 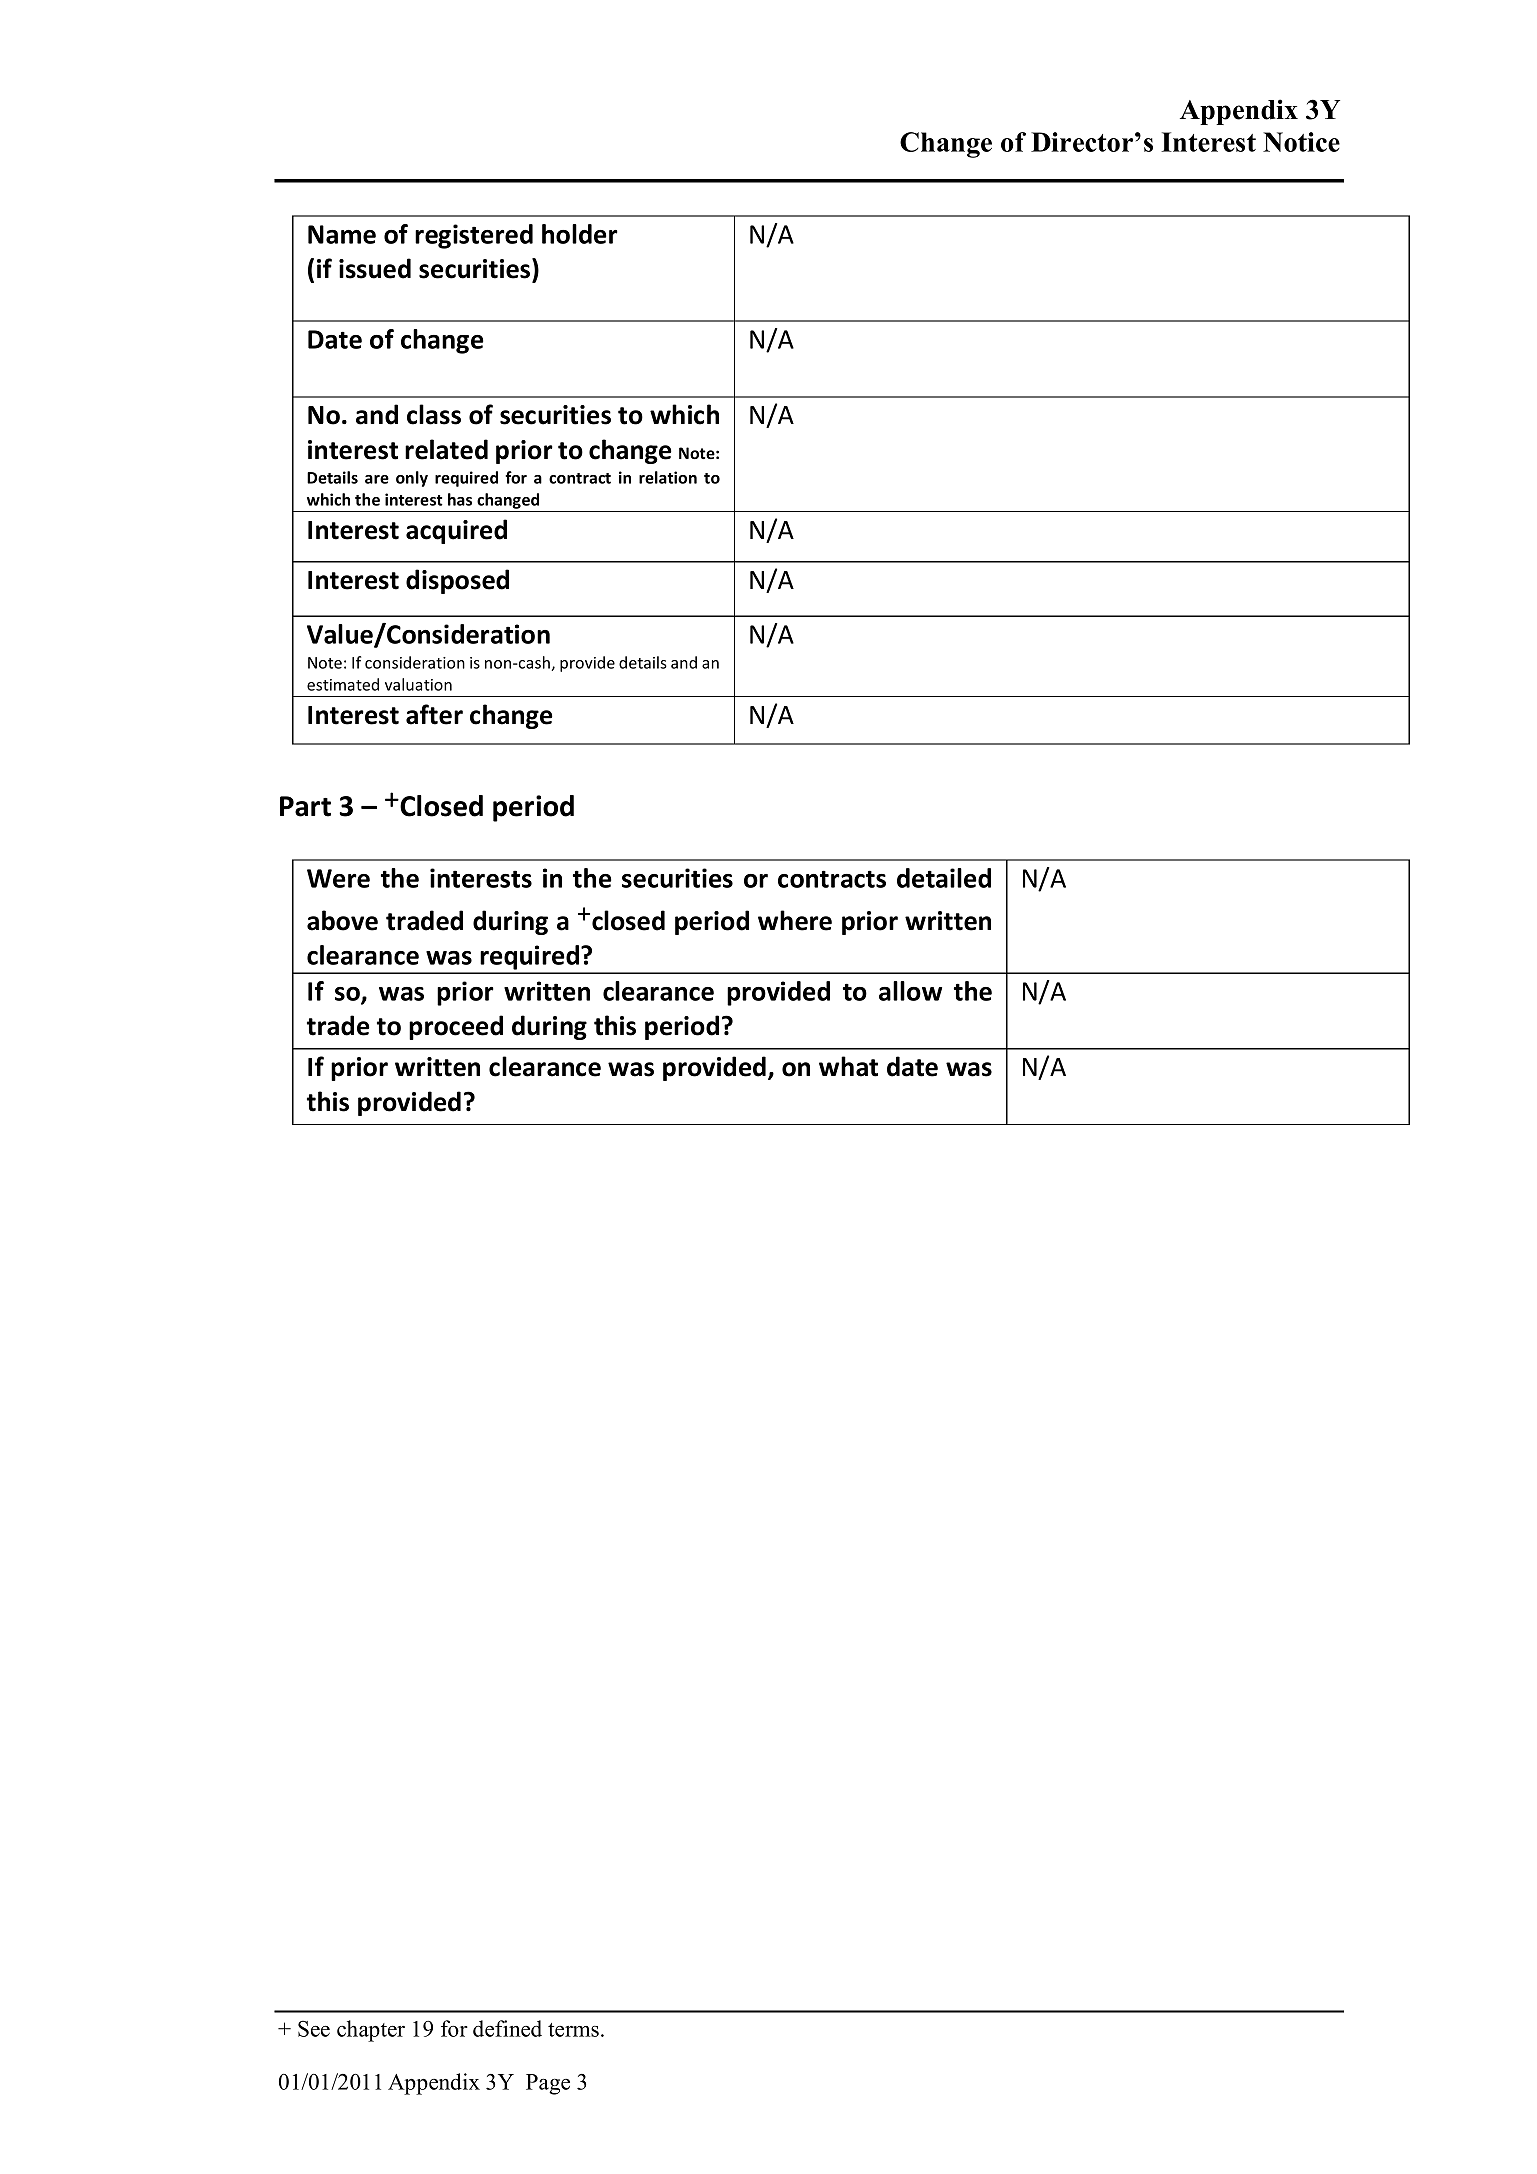 I want to click on where, so click(x=795, y=920).
